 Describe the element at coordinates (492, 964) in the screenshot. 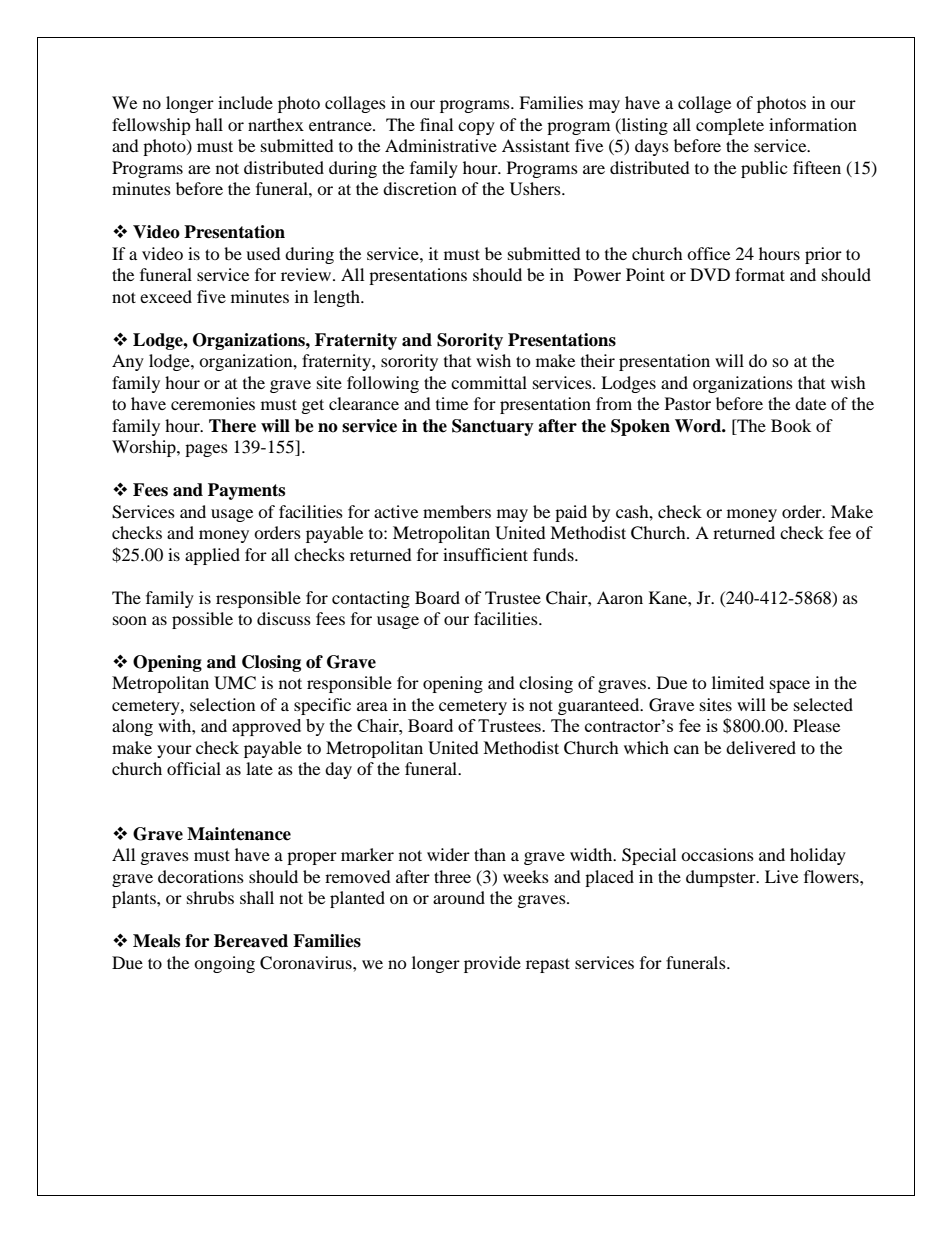

I see `provide` at that location.
